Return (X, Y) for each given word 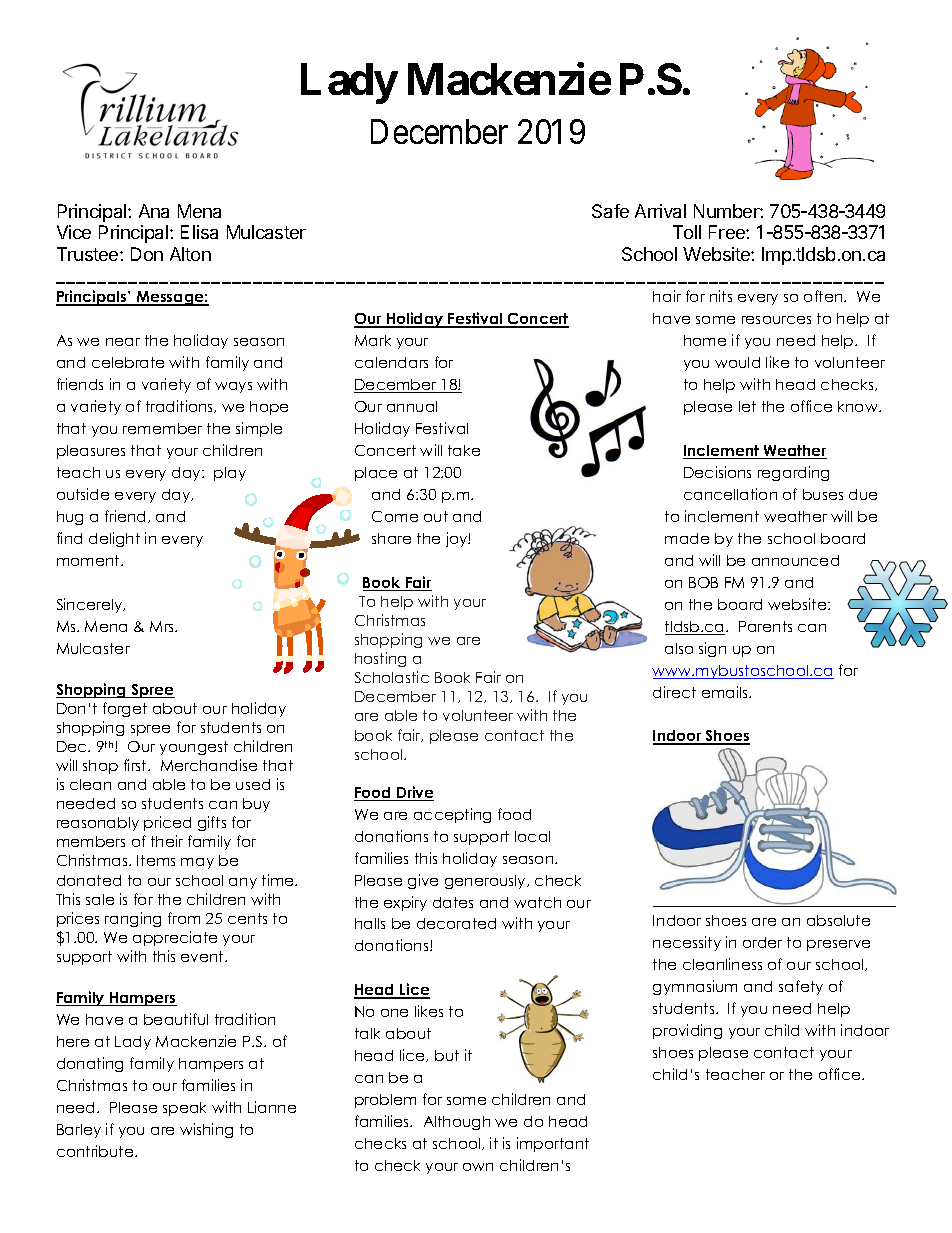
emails (726, 692)
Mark (373, 340)
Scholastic (392, 677)
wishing (206, 1130)
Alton (190, 254)
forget (125, 709)
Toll (687, 232)
